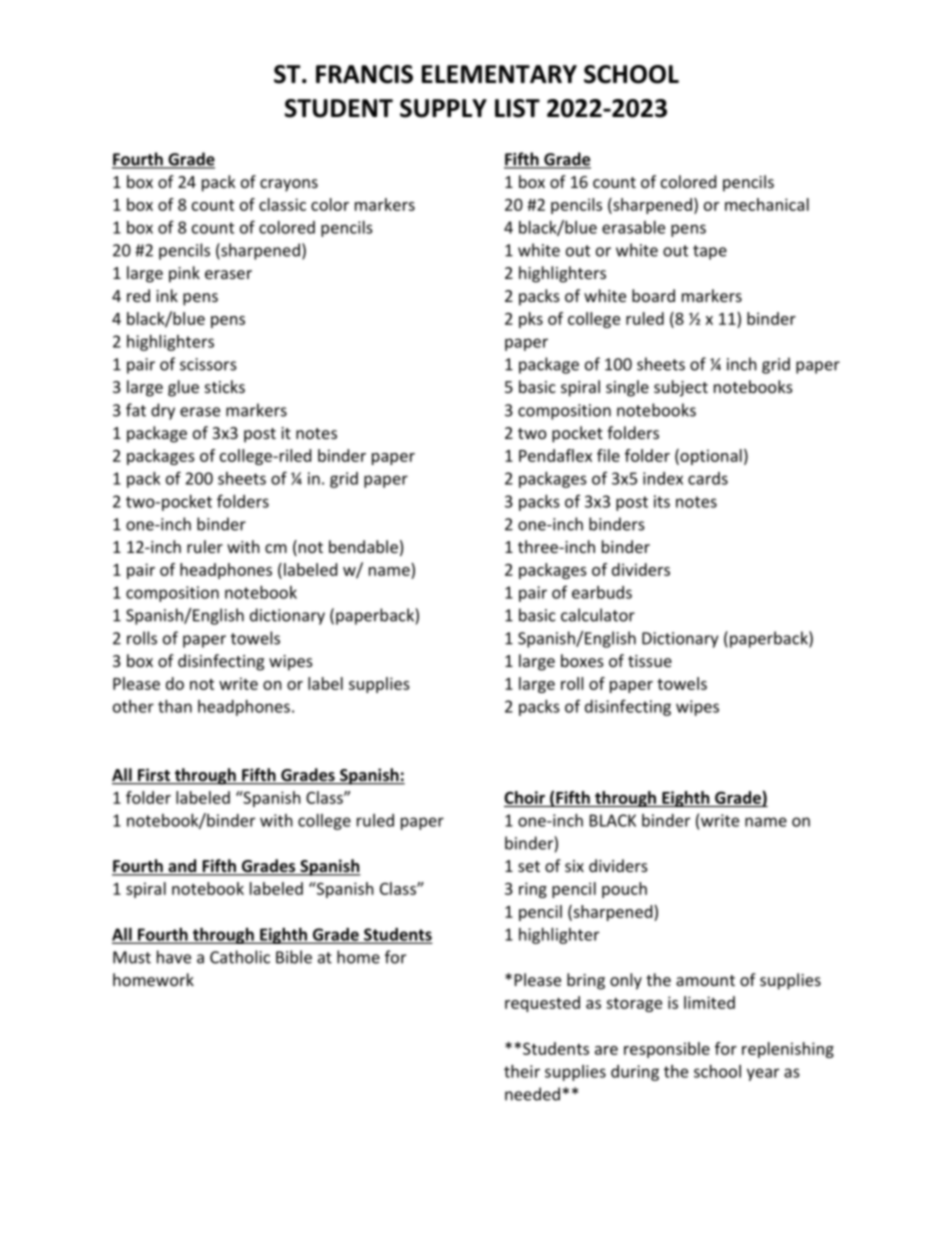 The width and height of the screenshot is (952, 1233). What do you see at coordinates (767, 204) in the screenshot?
I see `mechanical` at bounding box center [767, 204].
